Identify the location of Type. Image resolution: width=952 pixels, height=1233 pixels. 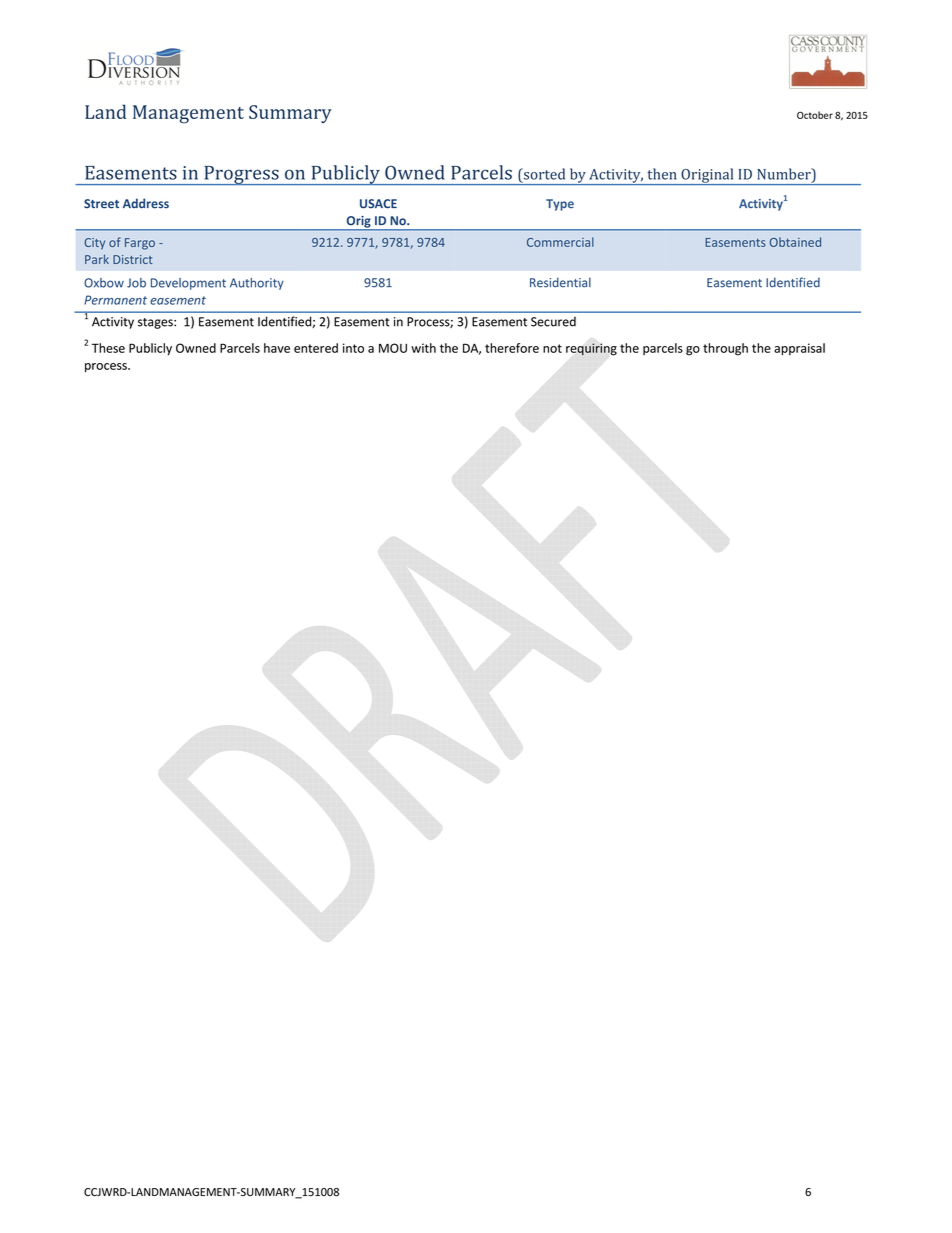
(560, 205).
